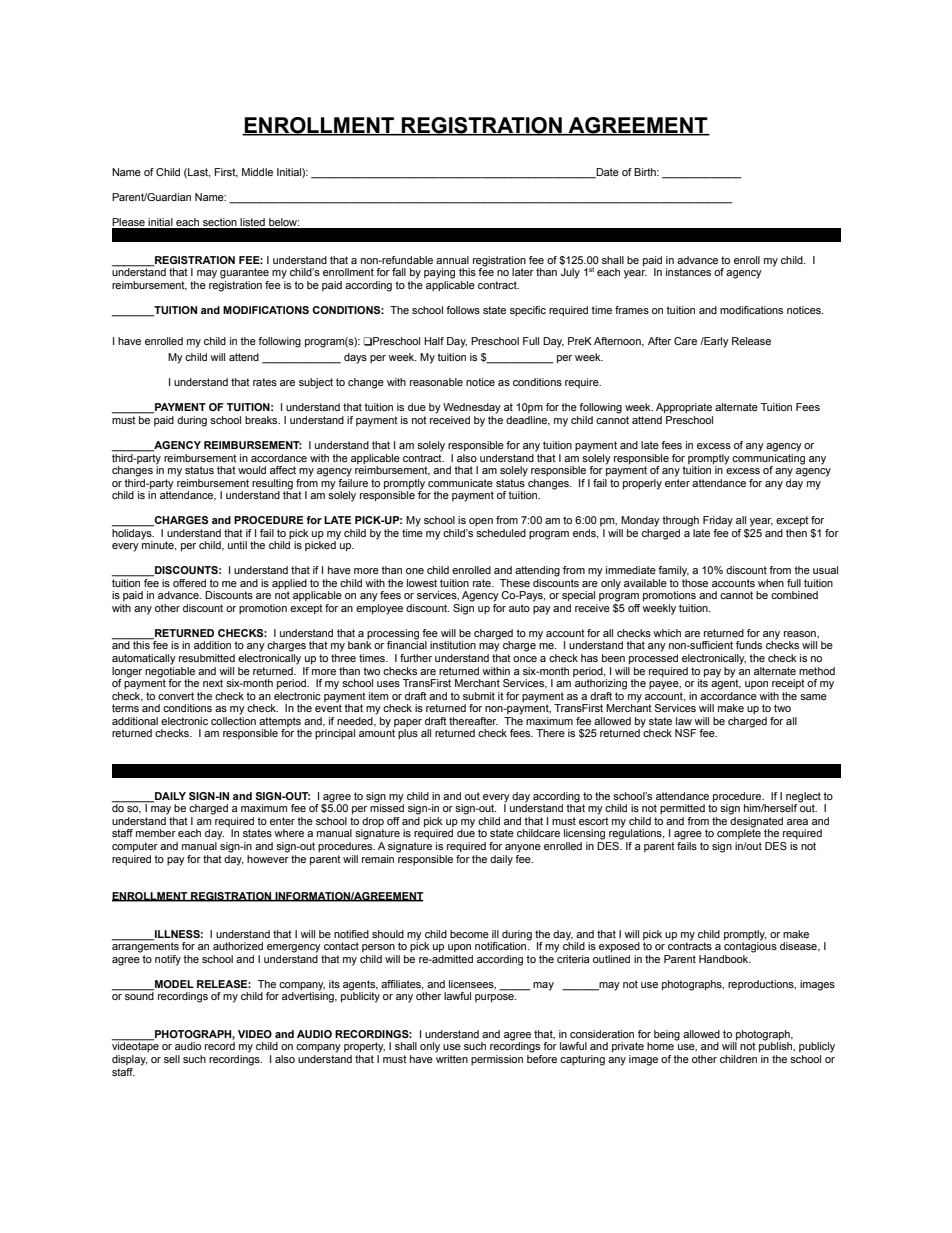 The height and width of the document is (1233, 952). I want to click on would, so click(252, 470).
